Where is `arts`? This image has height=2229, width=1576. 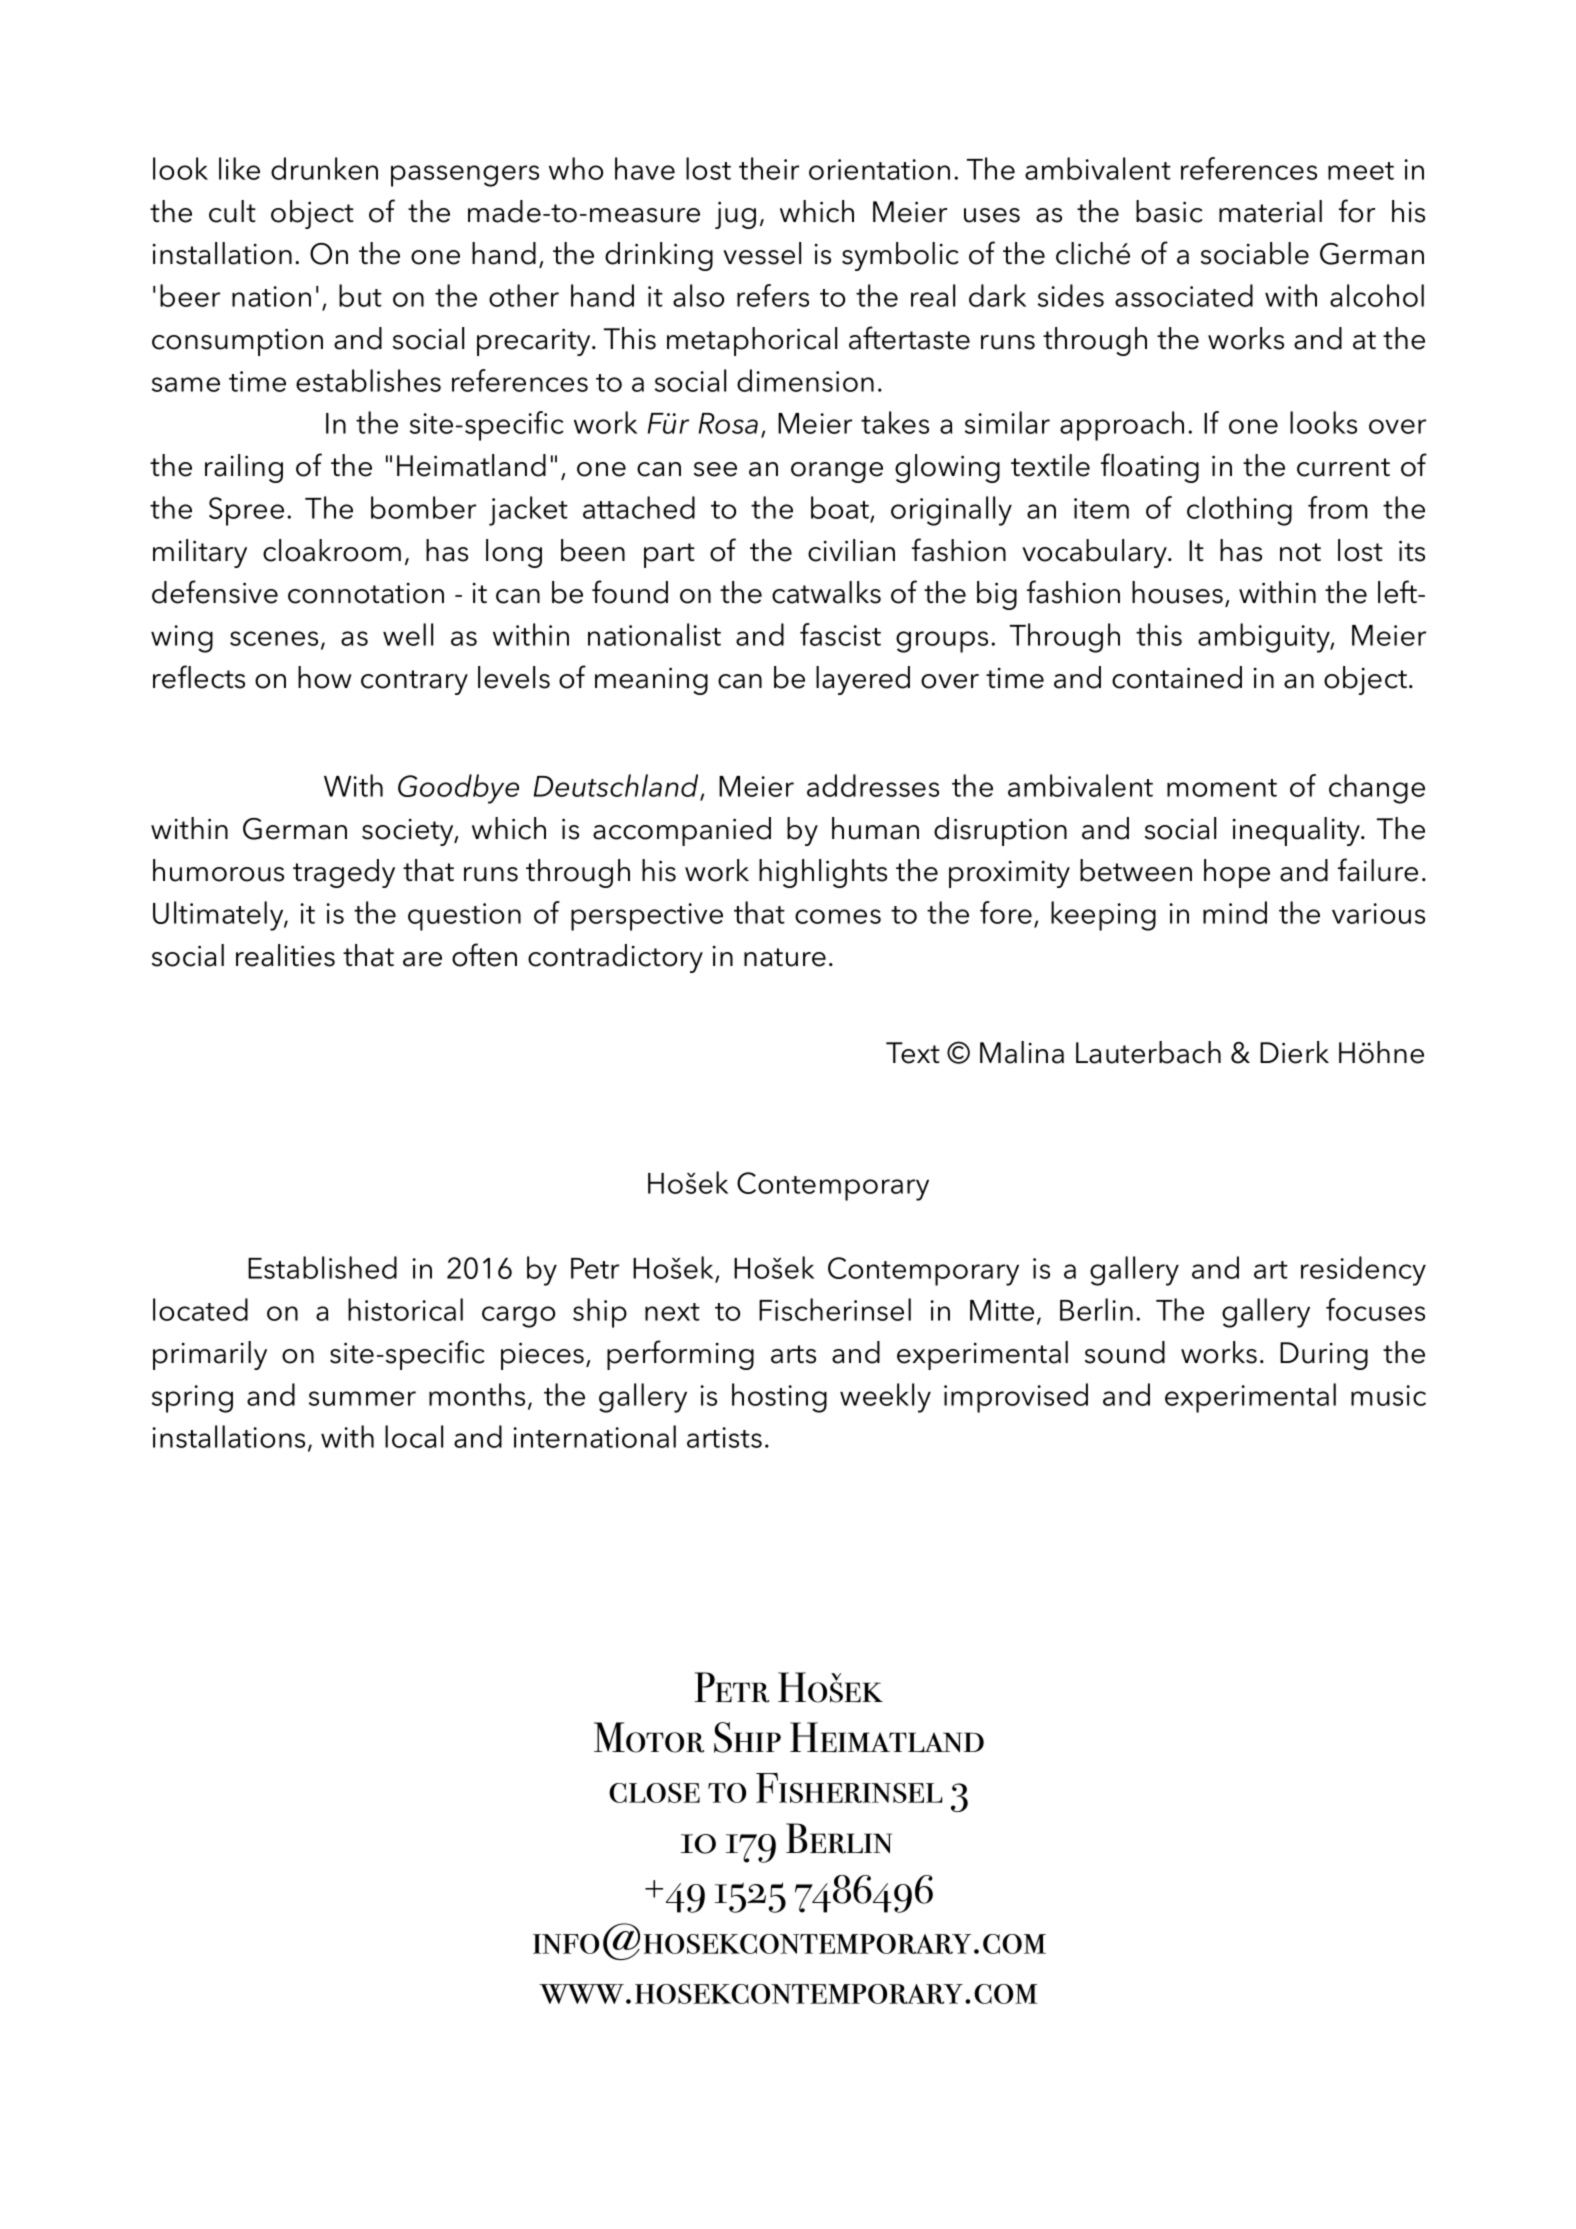 arts is located at coordinates (793, 1354).
